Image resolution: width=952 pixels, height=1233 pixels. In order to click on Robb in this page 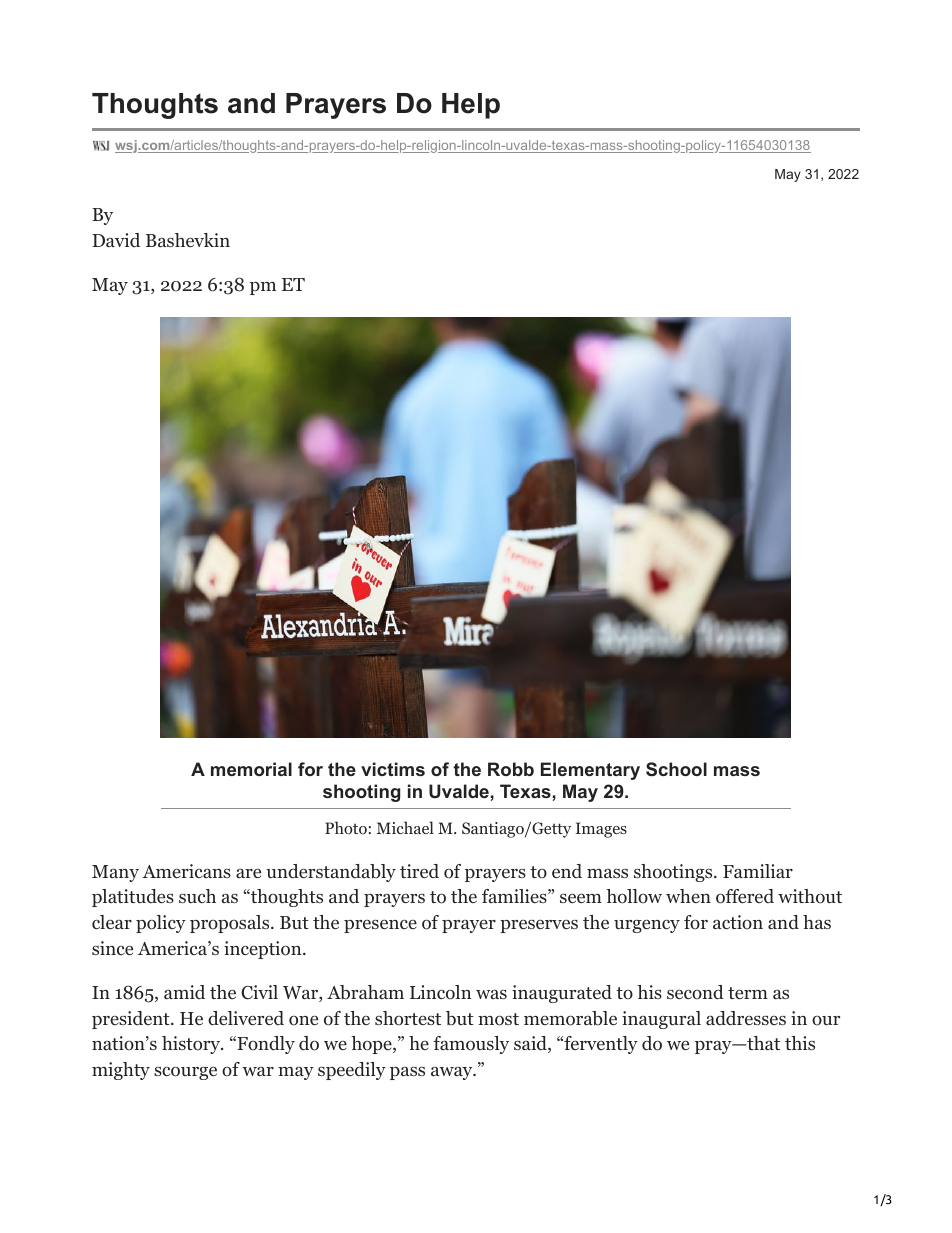, I will do `click(511, 769)`.
